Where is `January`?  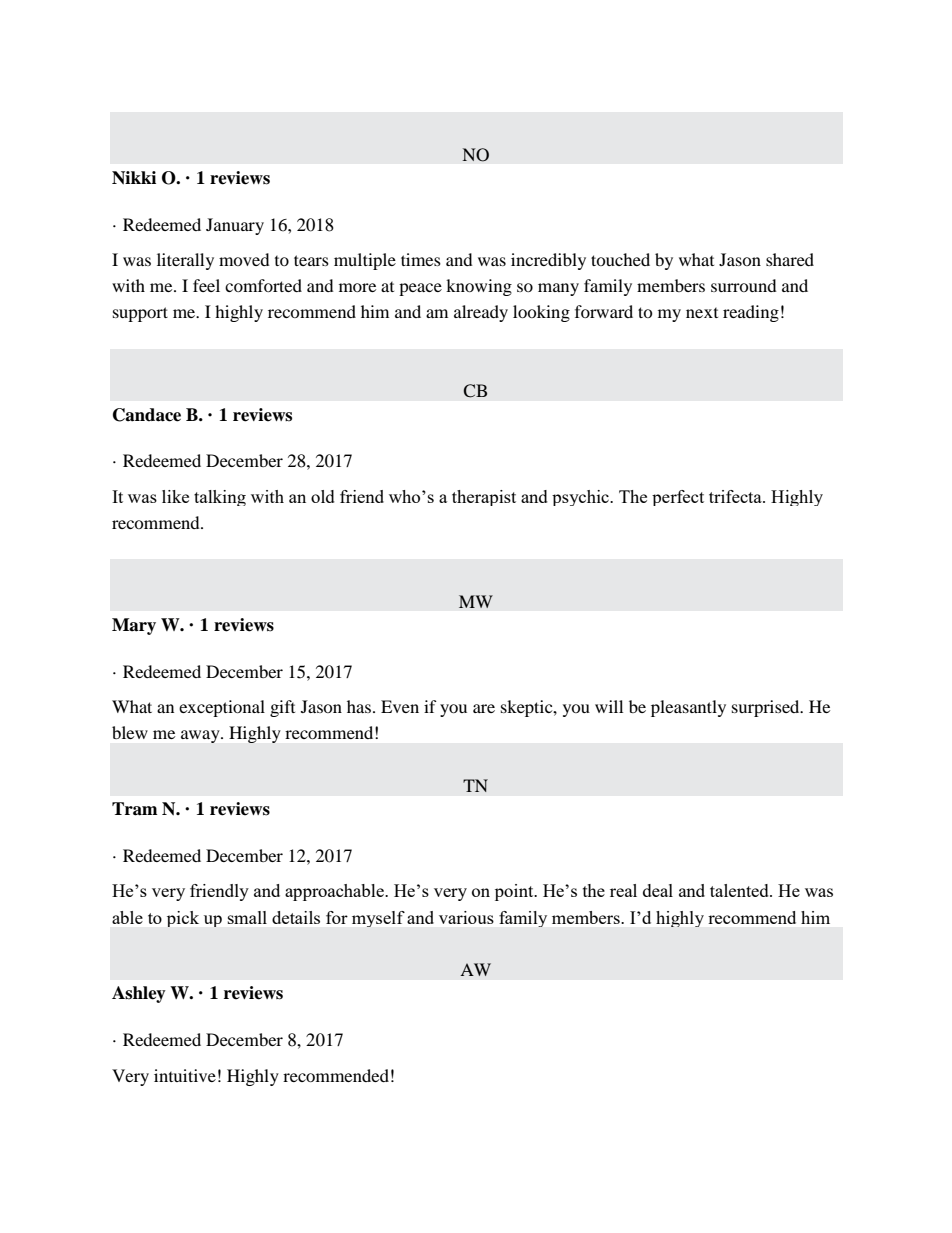 January is located at coordinates (235, 226).
